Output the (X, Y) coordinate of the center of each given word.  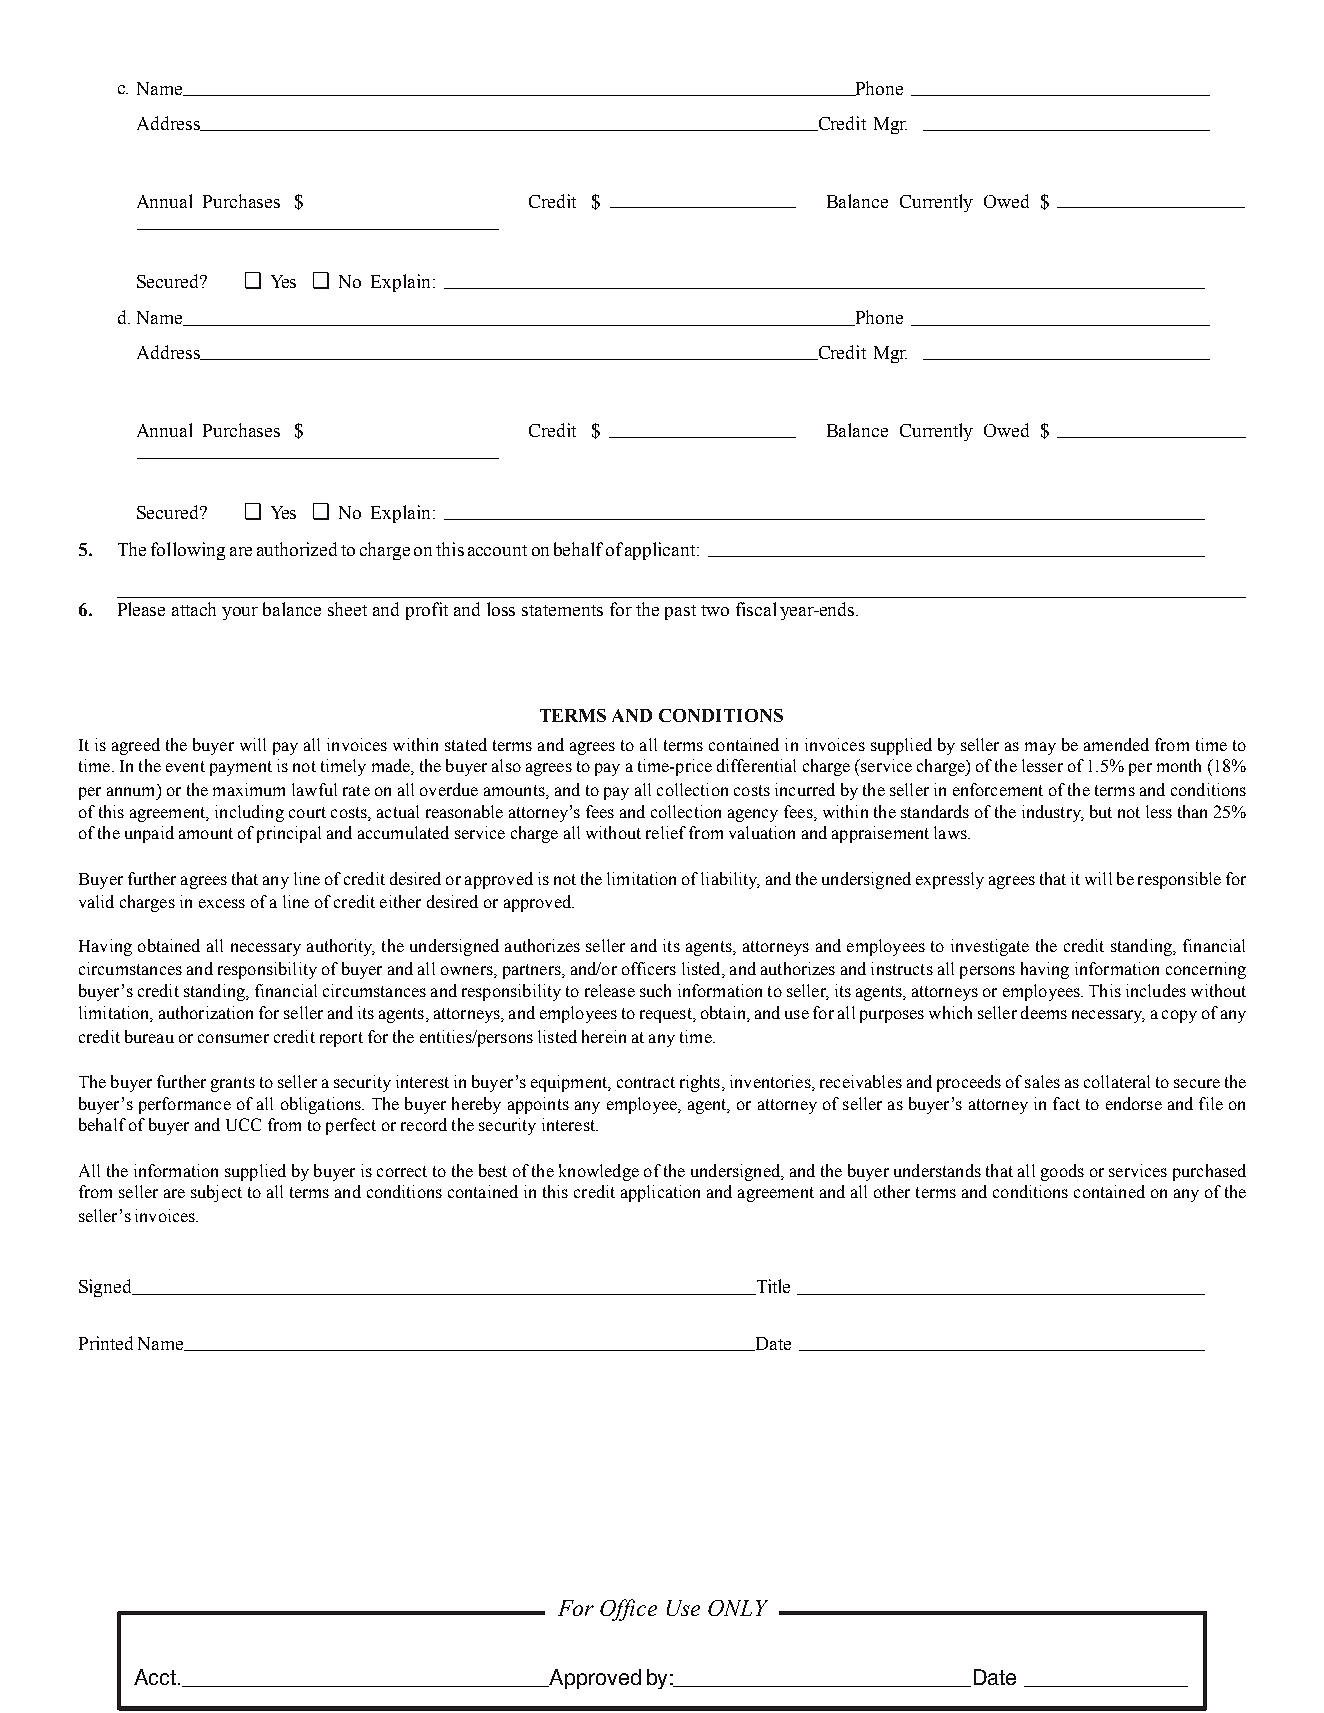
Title (772, 1287)
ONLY (738, 1608)
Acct (155, 1677)
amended (1116, 744)
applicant (661, 551)
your (240, 613)
